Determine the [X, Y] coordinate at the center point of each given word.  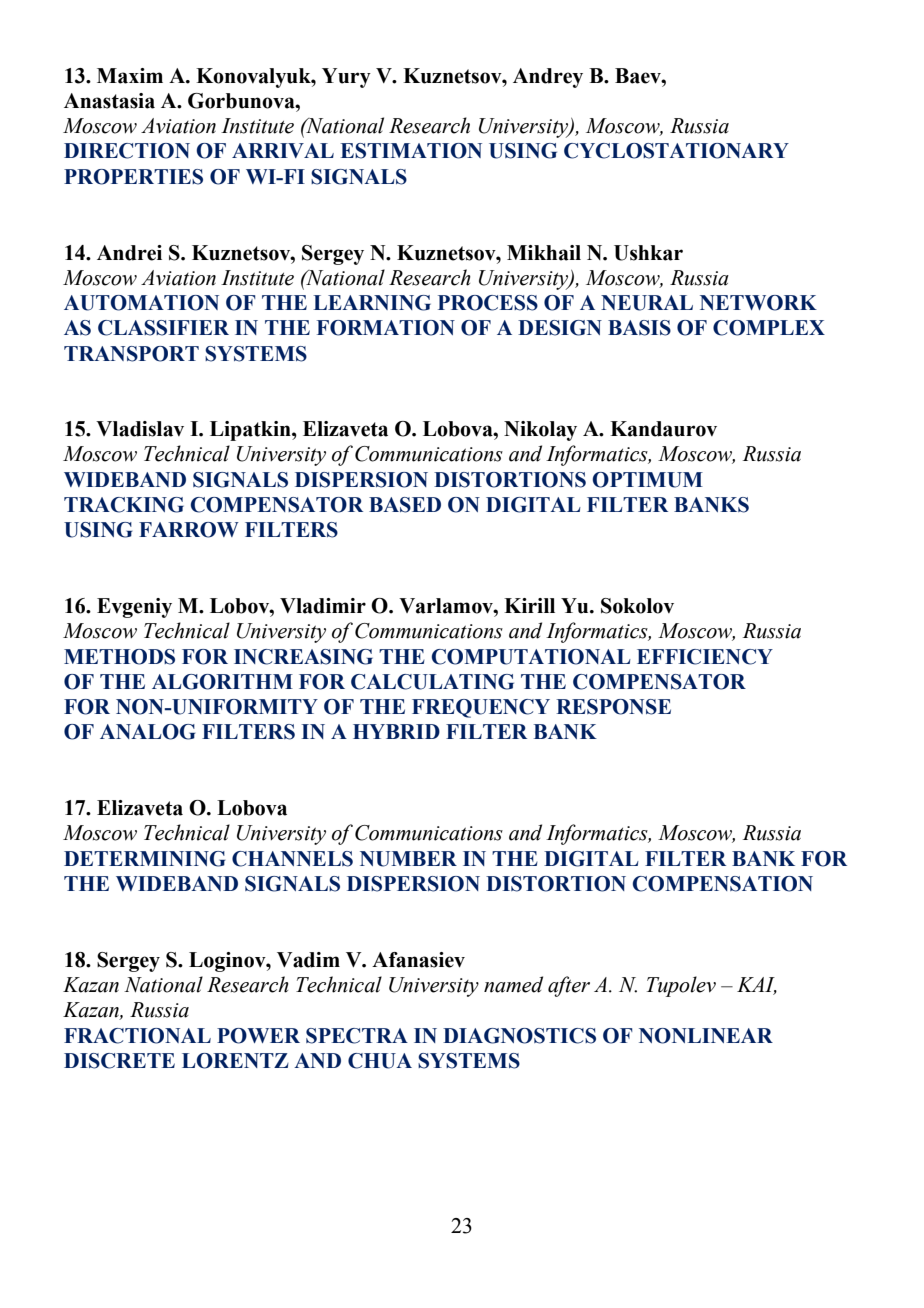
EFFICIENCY [705, 657]
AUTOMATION [141, 303]
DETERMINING [145, 859]
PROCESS [488, 303]
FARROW [189, 530]
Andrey [548, 78]
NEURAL [647, 303]
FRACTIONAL [137, 1036]
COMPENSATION [723, 884]
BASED [405, 505]
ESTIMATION [411, 151]
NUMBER [408, 859]
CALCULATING [432, 682]
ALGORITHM [222, 682]
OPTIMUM [647, 480]
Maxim [130, 76]
